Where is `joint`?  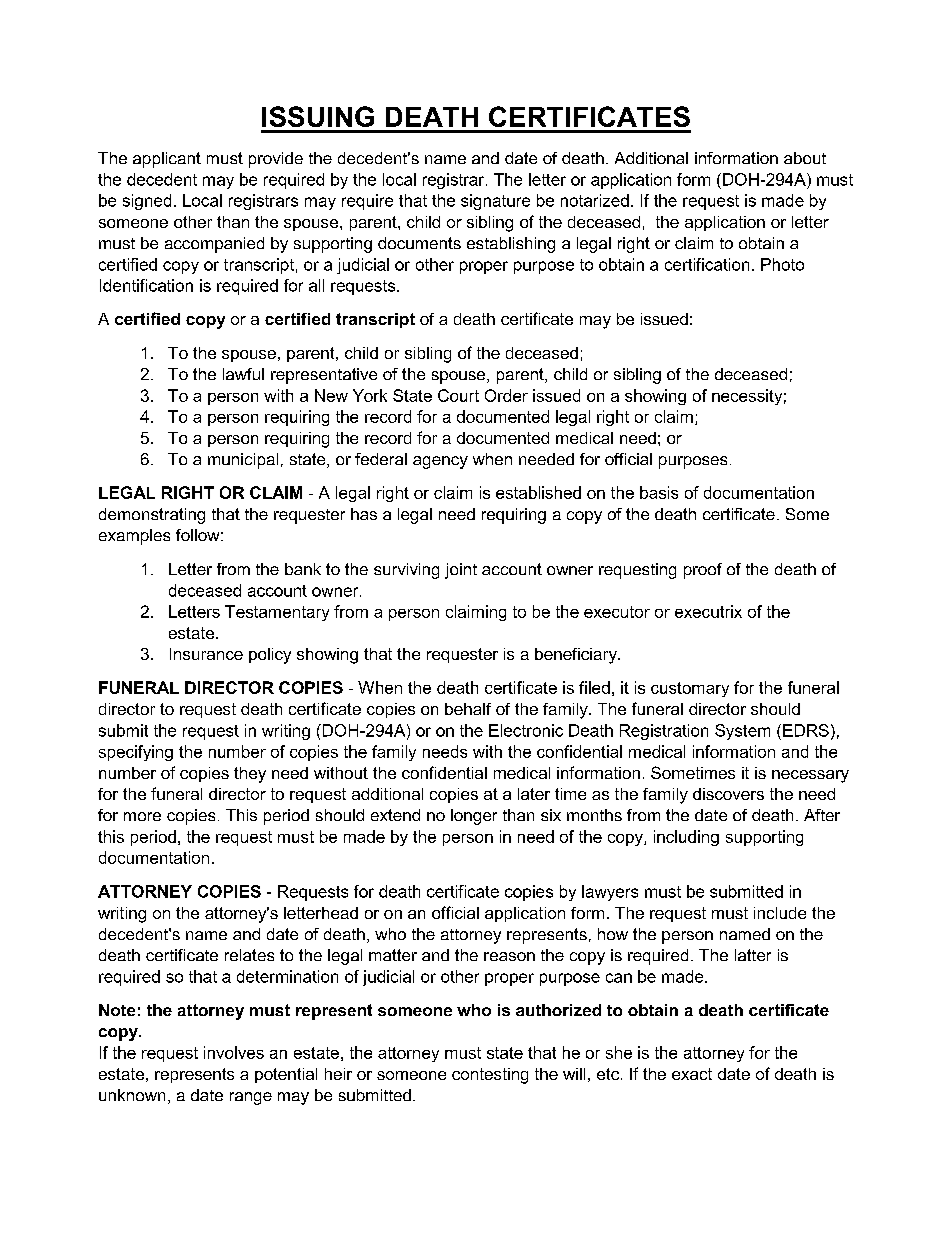
joint is located at coordinates (461, 571).
